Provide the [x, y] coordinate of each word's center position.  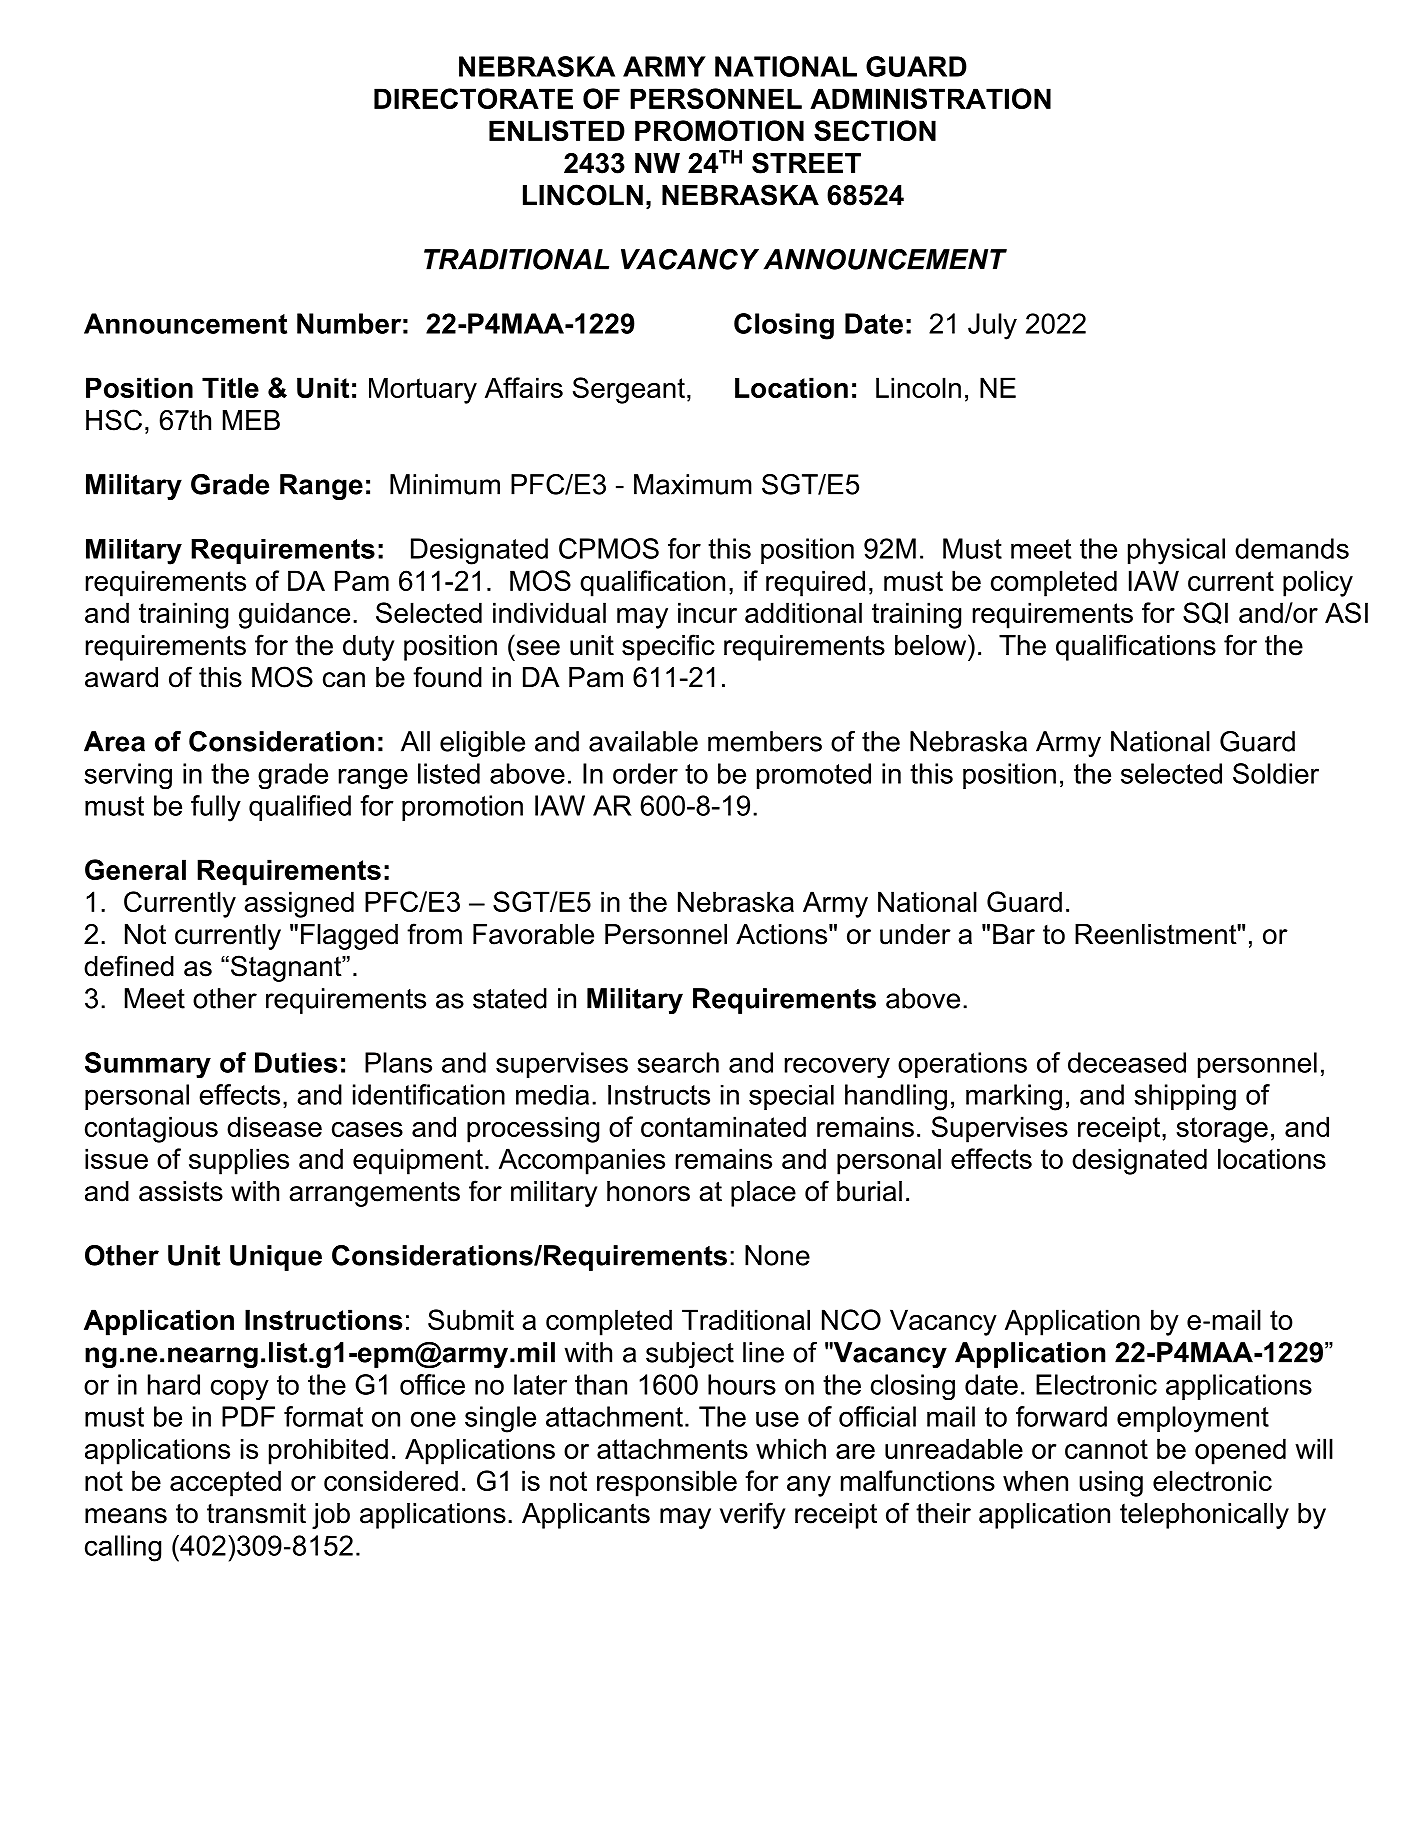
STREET [806, 163]
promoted [814, 776]
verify [752, 1515]
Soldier [1276, 773]
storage [1222, 1130]
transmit [256, 1513]
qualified [300, 808]
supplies [239, 1161]
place [763, 1194]
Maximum [693, 484]
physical [1176, 551]
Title [230, 387]
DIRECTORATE [473, 98]
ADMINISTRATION [930, 98]
